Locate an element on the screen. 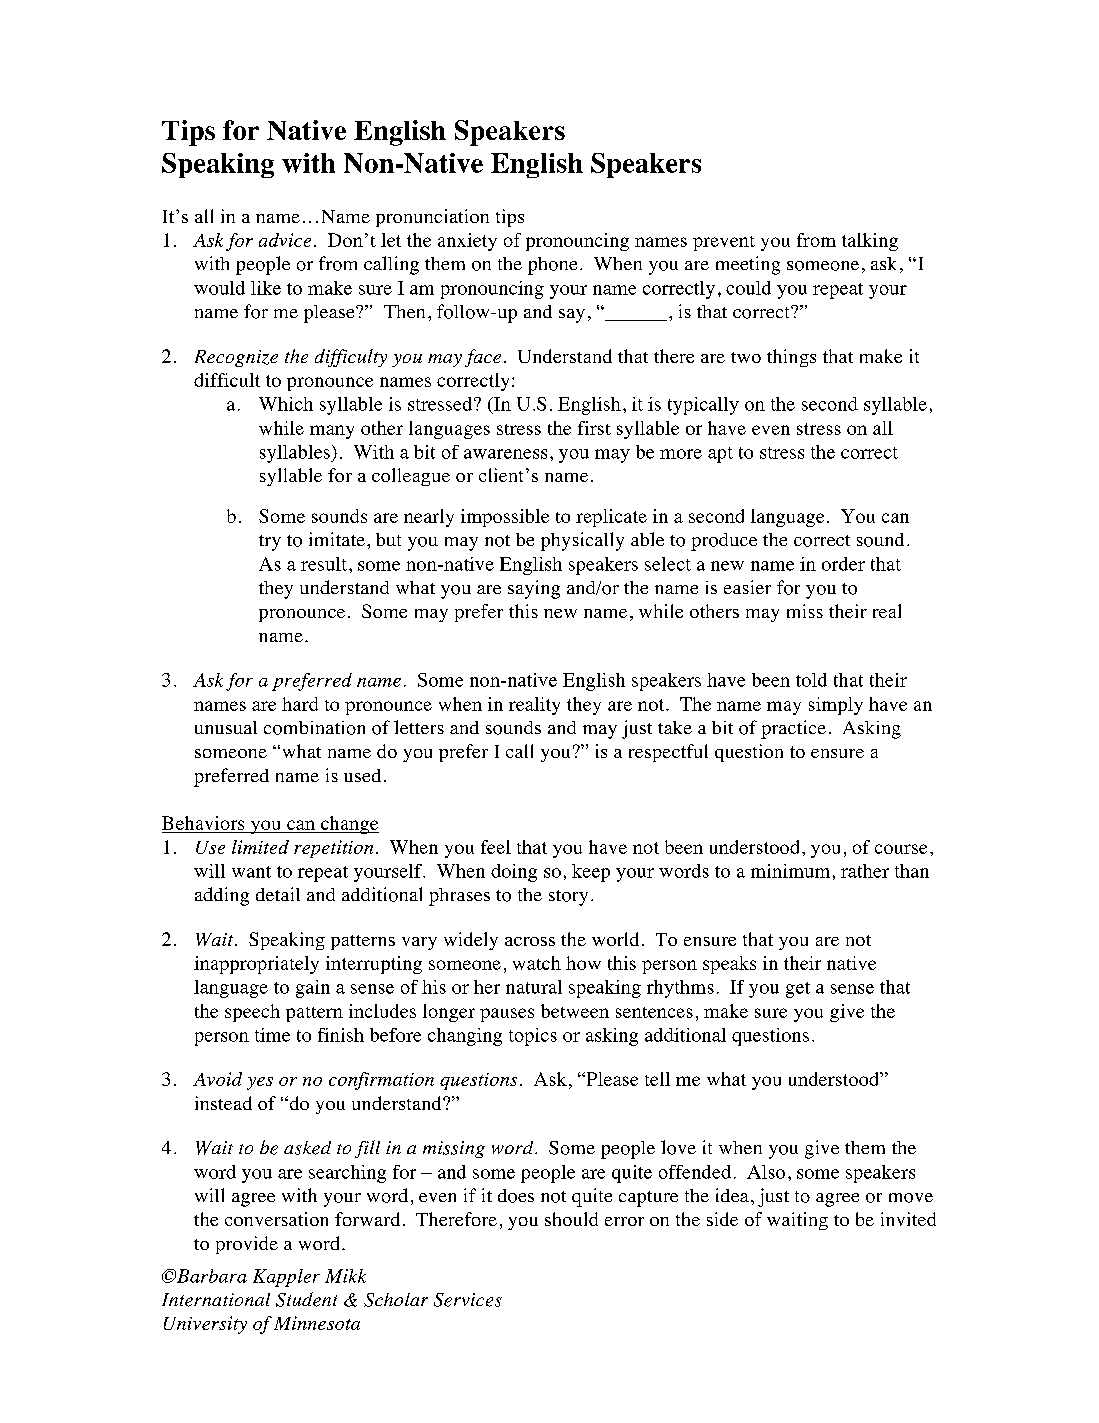 The height and width of the screenshot is (1423, 1099). Student is located at coordinates (306, 1299).
